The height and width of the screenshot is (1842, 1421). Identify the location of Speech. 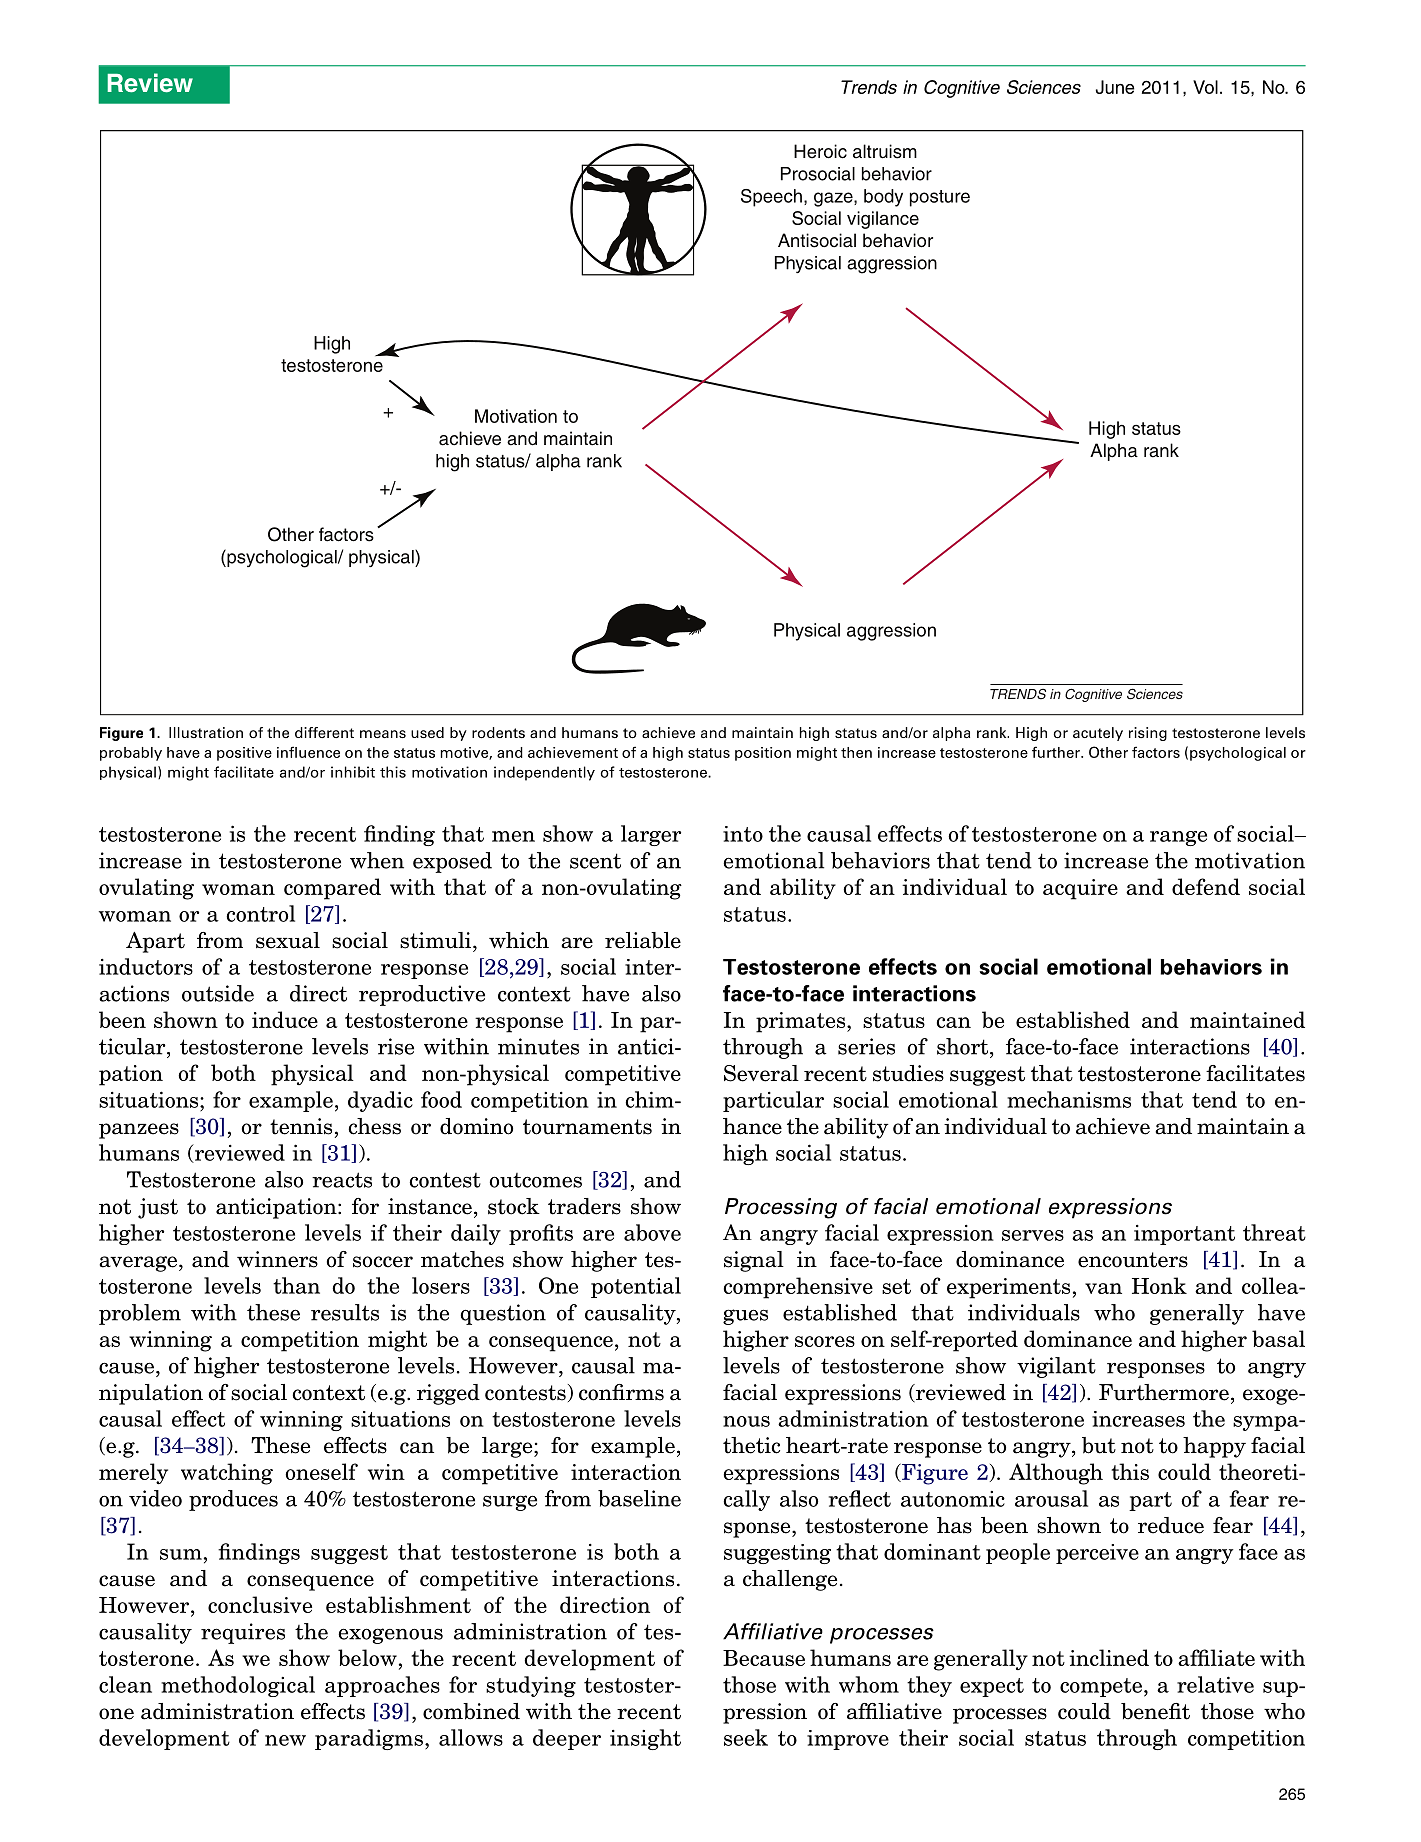
(771, 198).
